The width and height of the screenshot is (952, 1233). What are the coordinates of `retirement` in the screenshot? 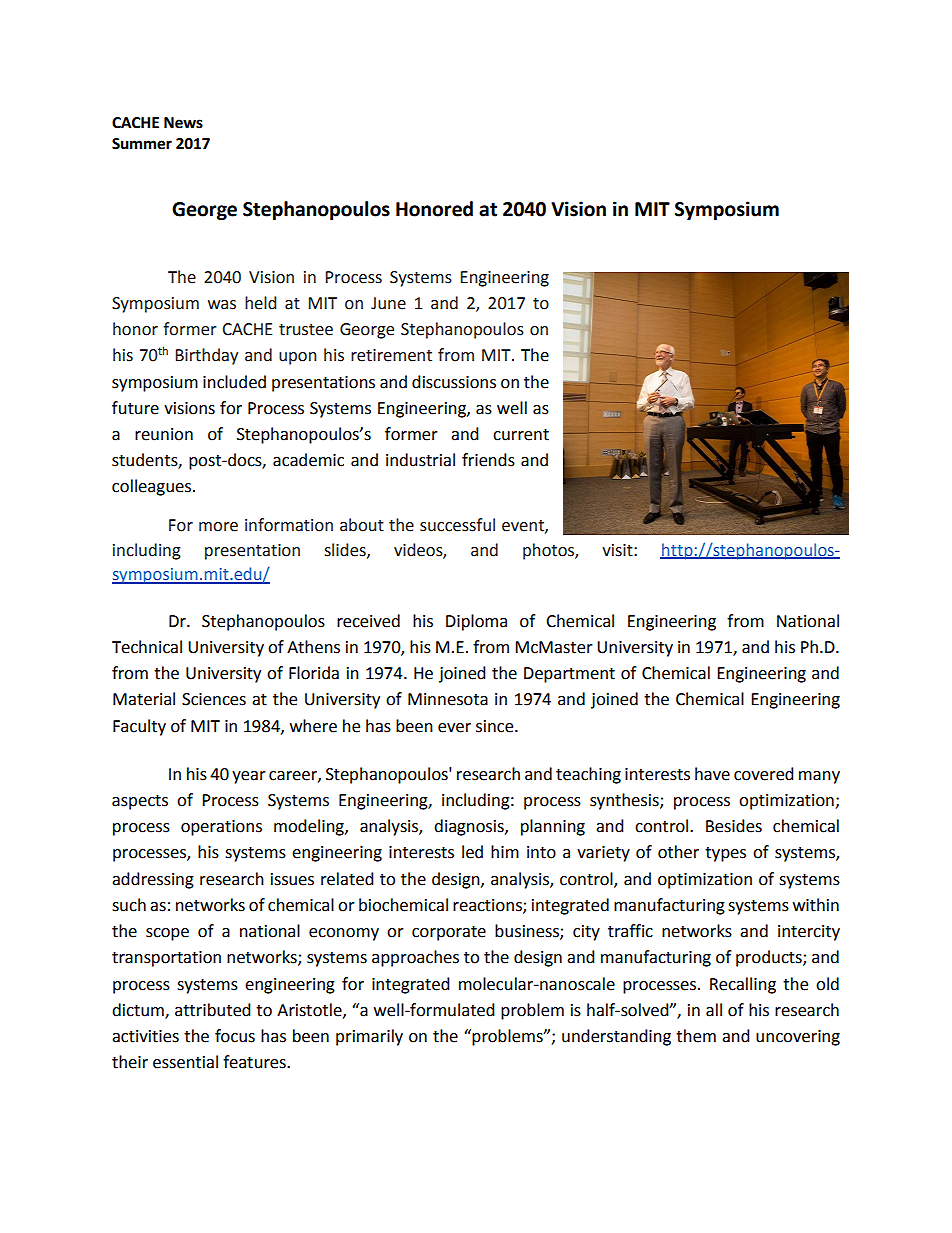 It's located at (391, 355).
